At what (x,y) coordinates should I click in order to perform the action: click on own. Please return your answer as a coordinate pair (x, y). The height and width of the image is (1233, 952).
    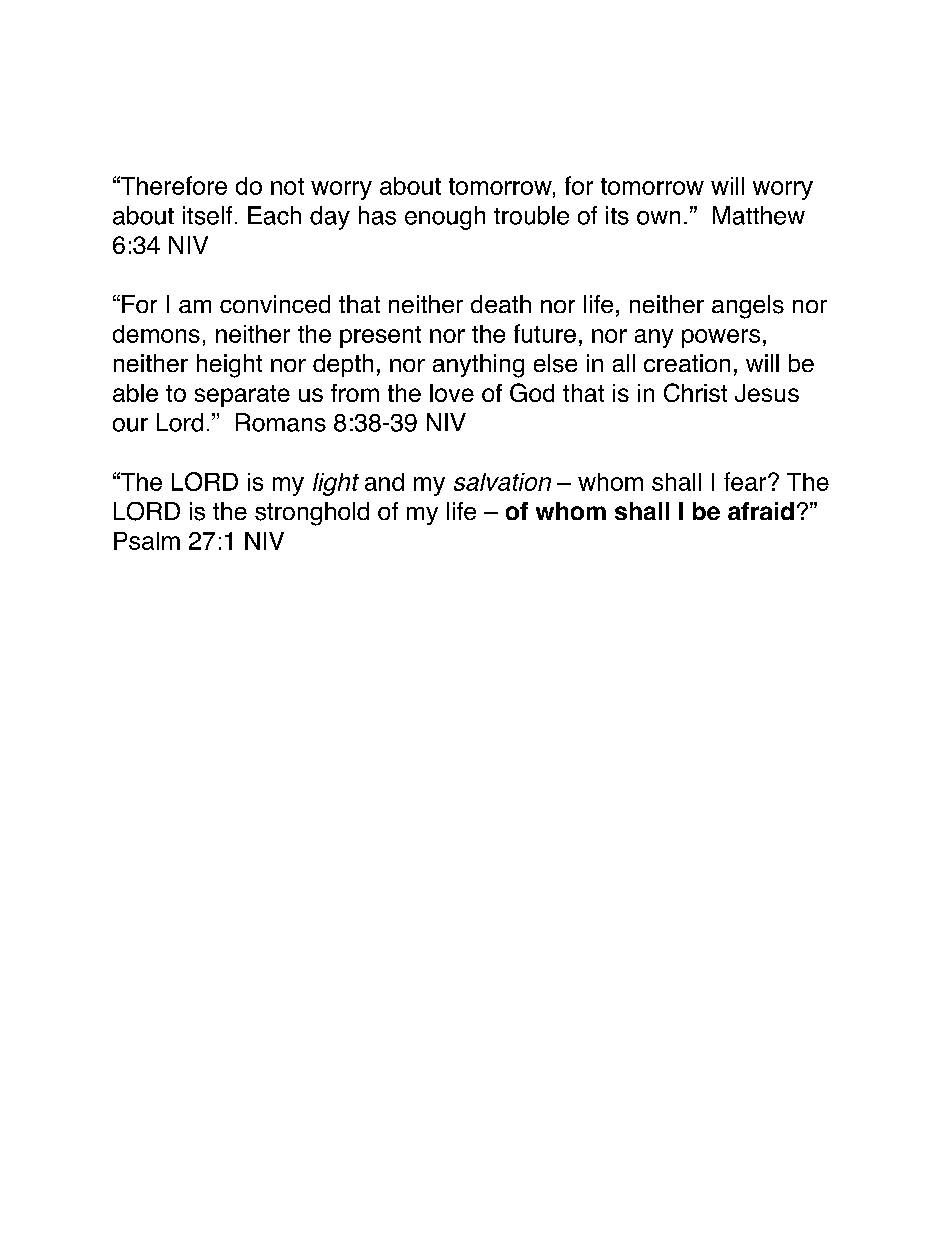
    Looking at the image, I should click on (658, 218).
